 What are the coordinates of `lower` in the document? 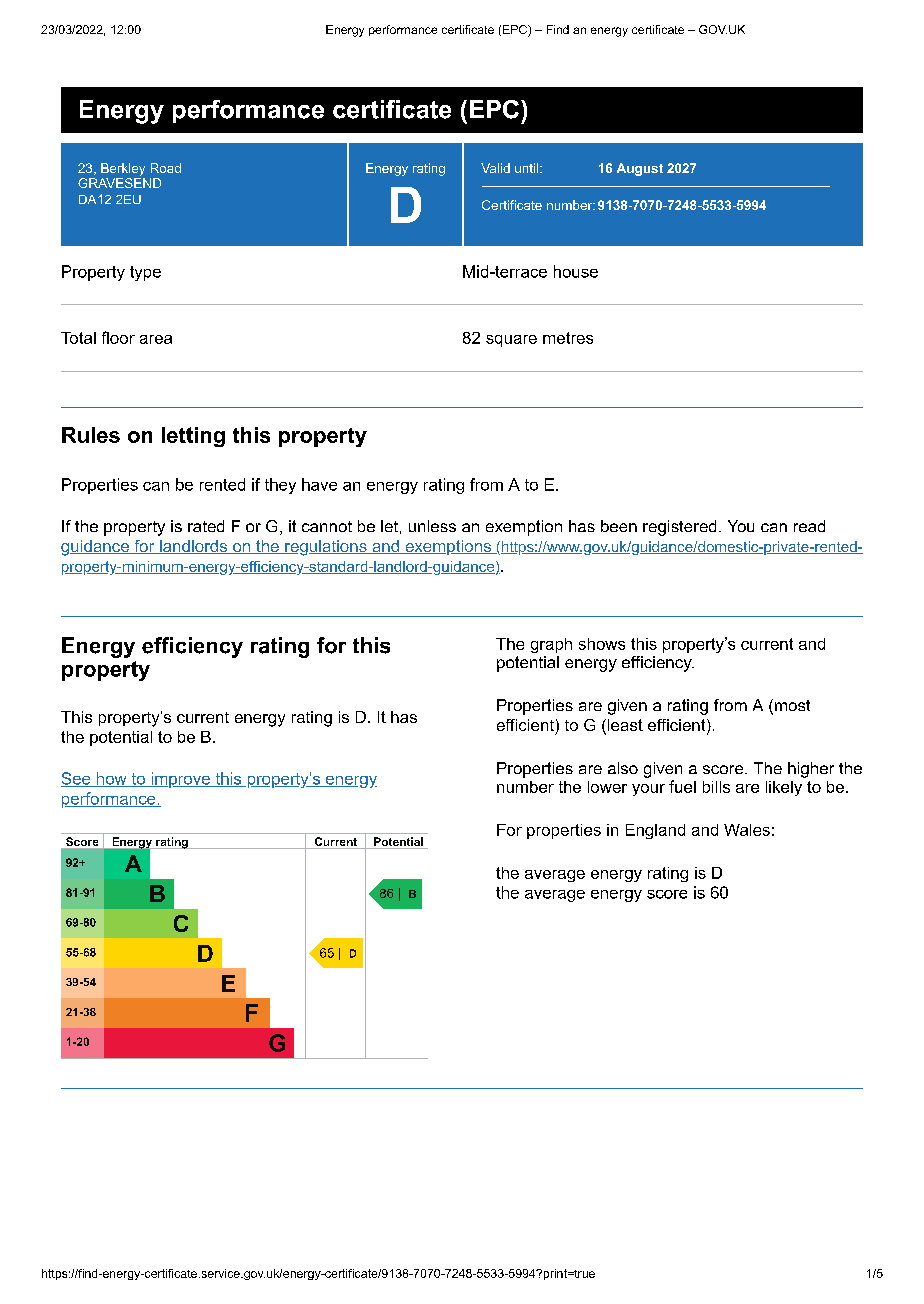 It's located at (607, 787).
